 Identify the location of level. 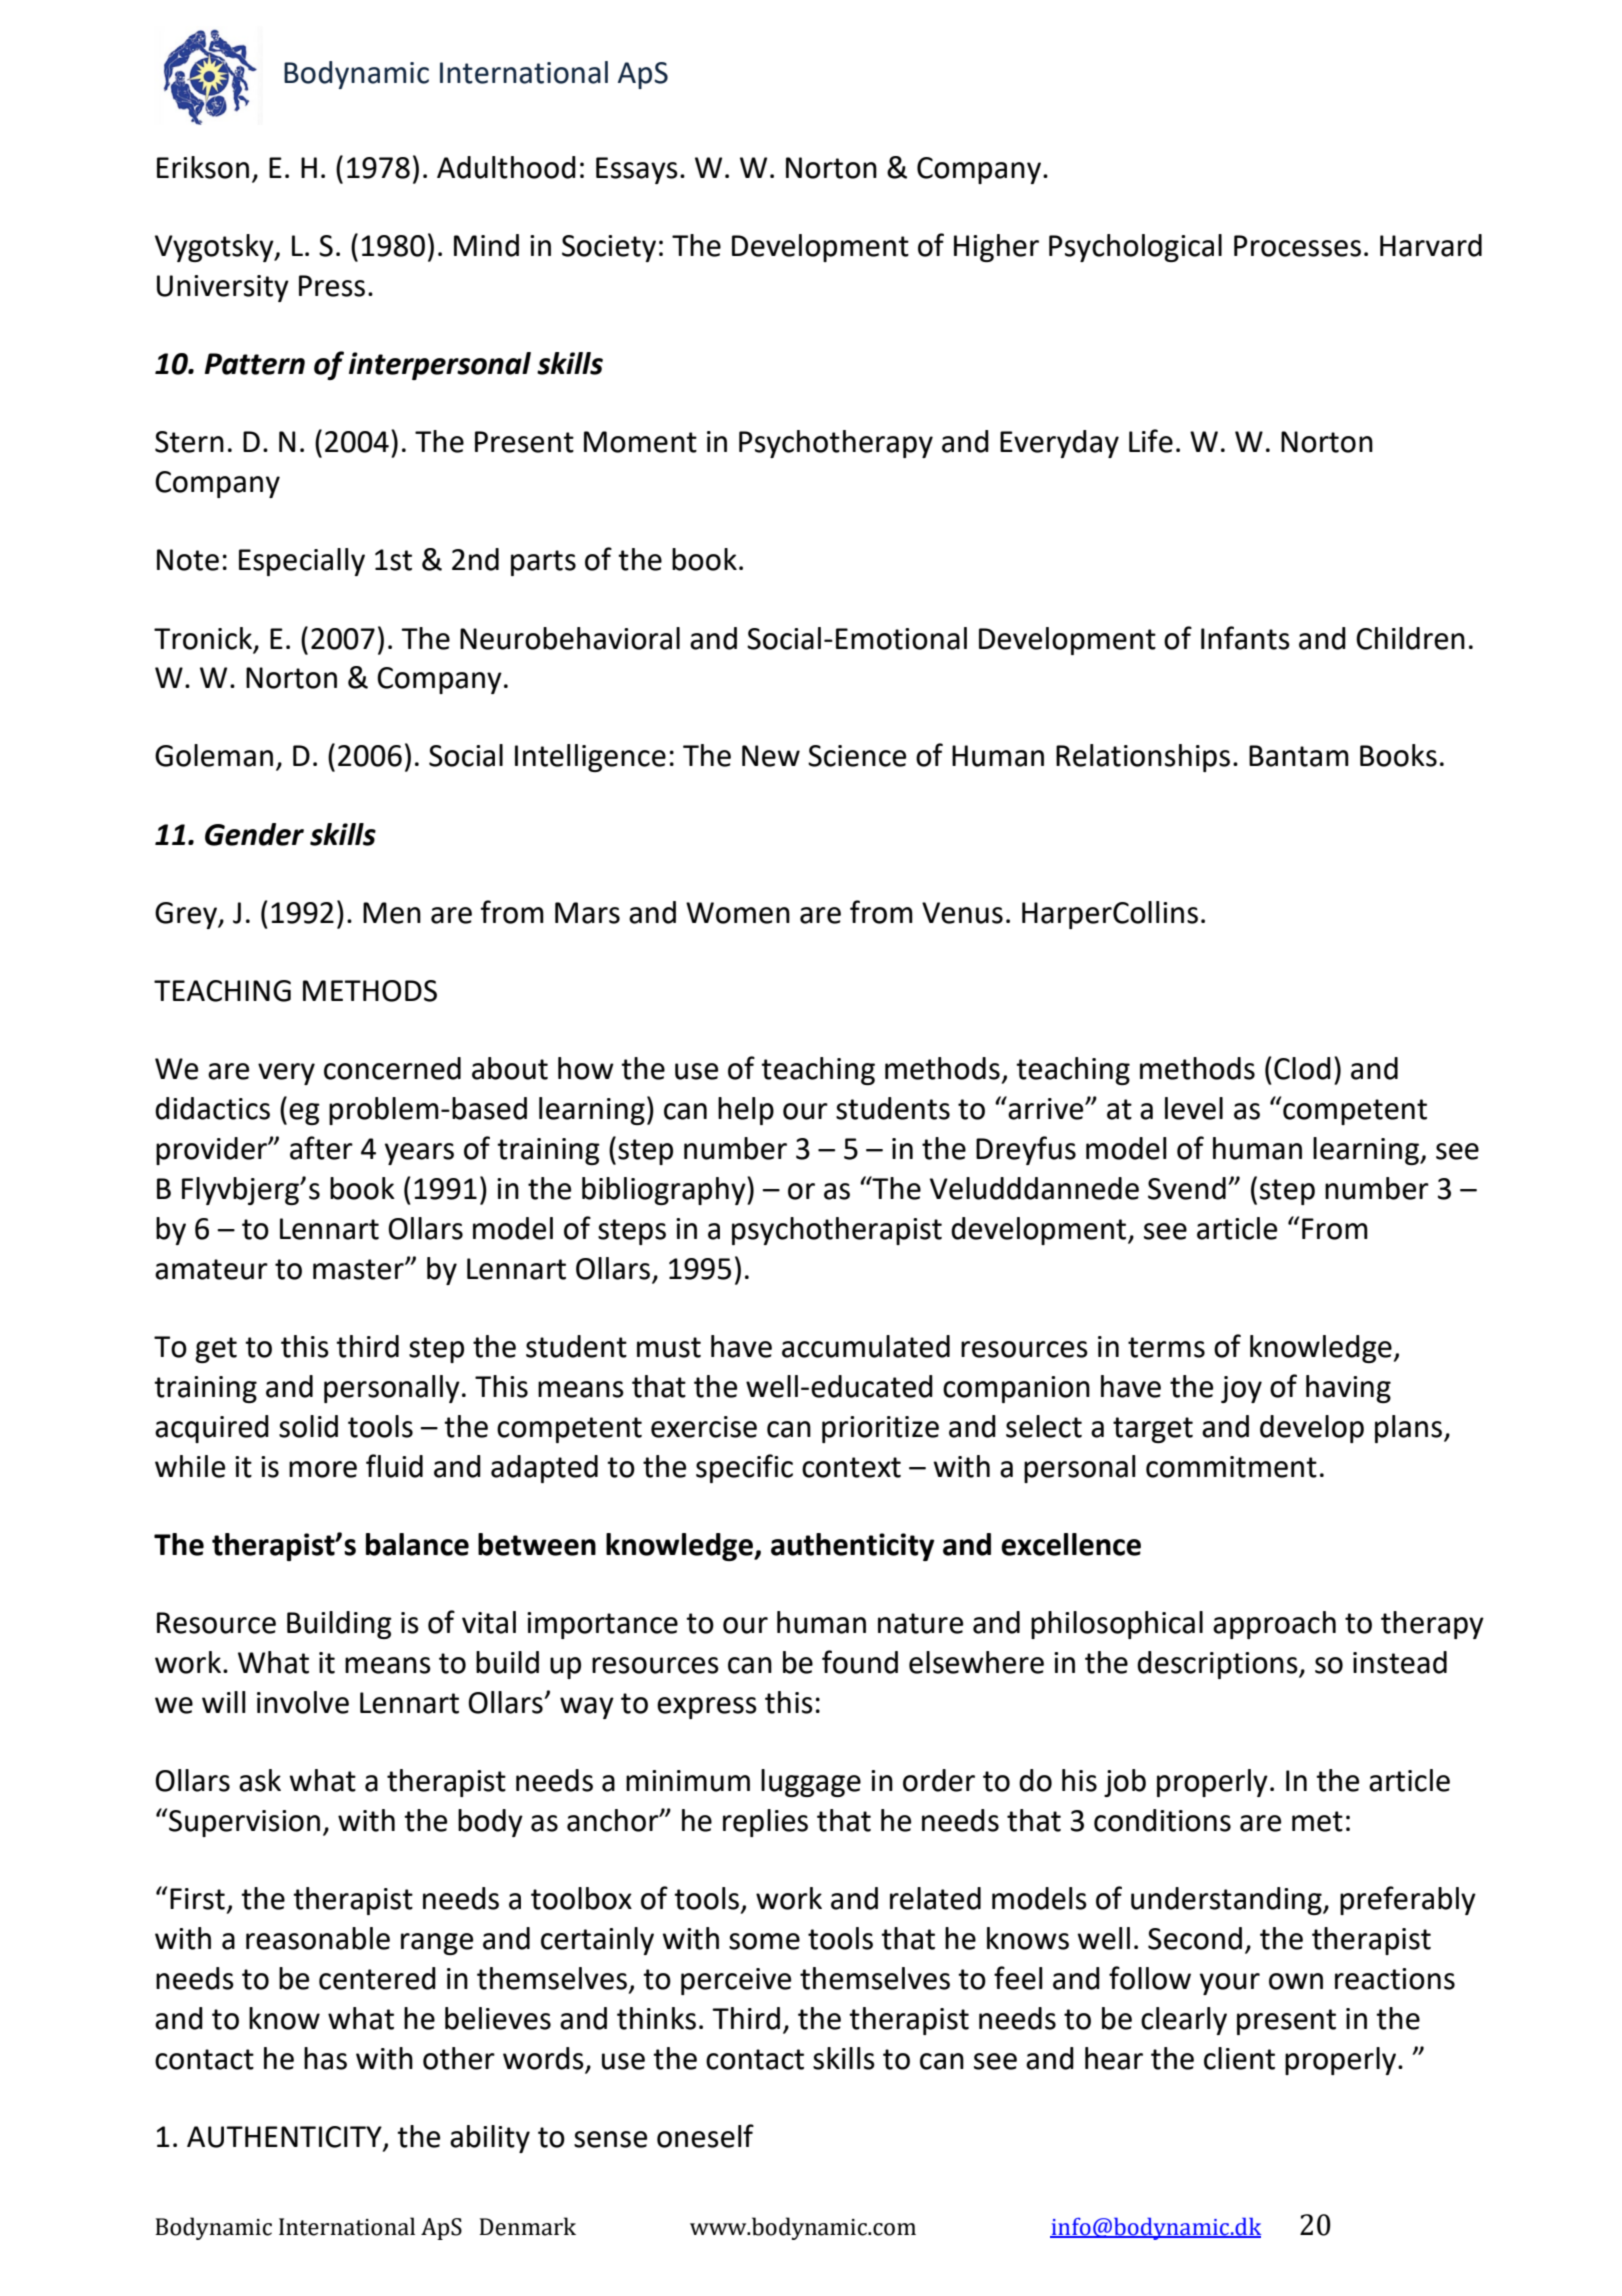
(1194, 1108).
